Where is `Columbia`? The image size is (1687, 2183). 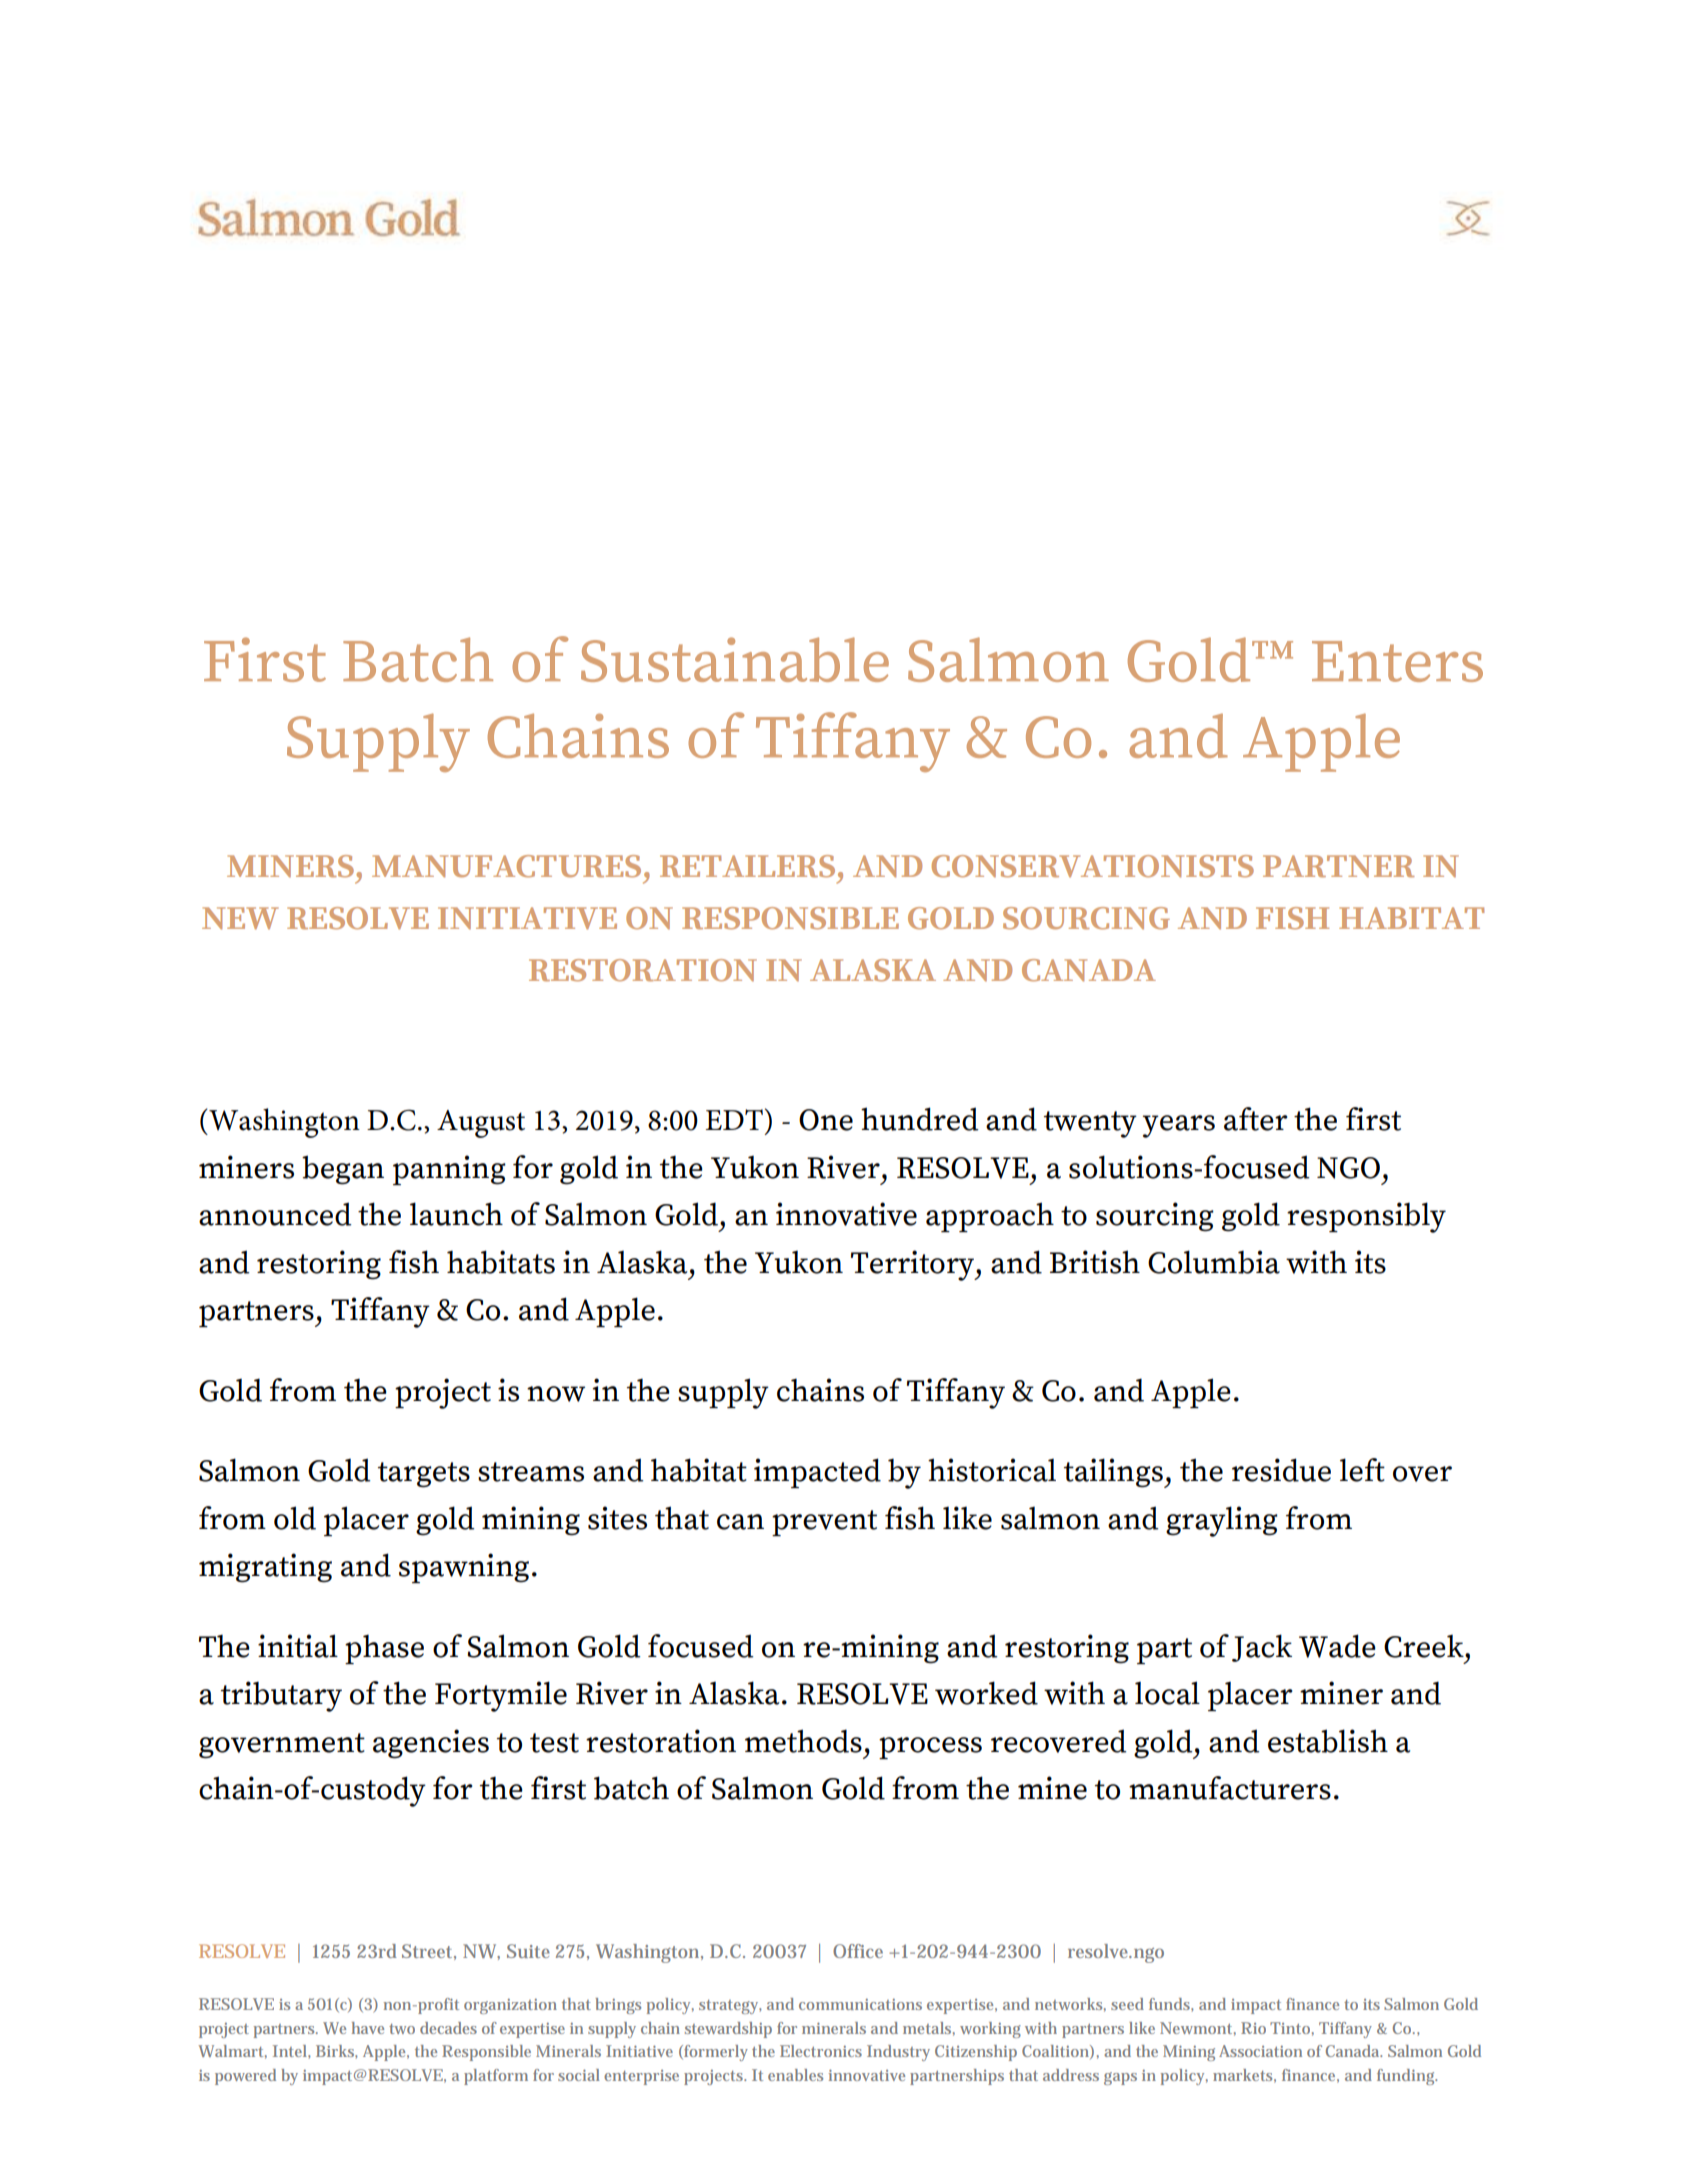
Columbia is located at coordinates (1214, 1262).
